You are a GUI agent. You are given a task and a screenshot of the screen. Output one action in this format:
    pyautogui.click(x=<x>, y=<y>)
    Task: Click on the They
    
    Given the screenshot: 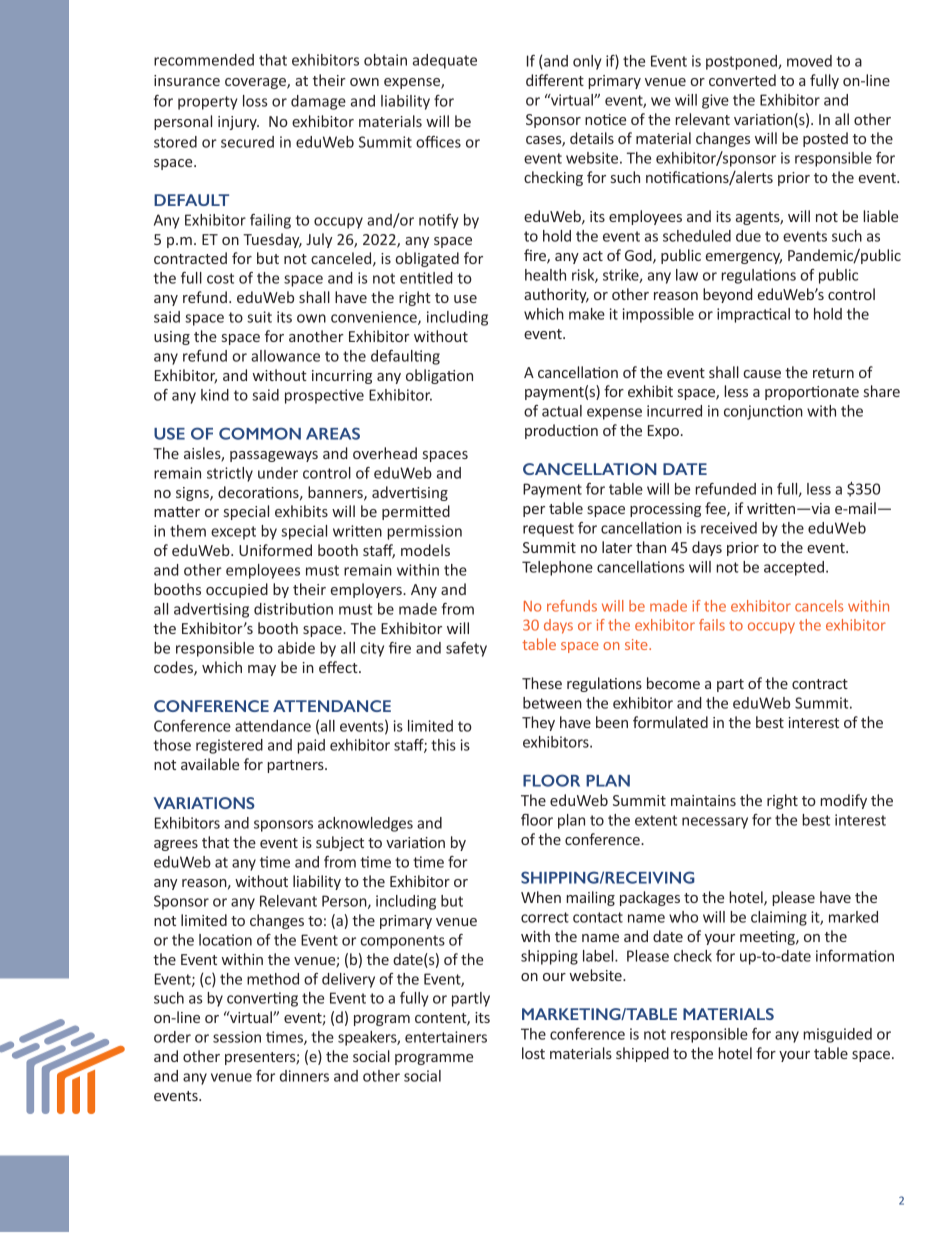 What is the action you would take?
    pyautogui.click(x=538, y=723)
